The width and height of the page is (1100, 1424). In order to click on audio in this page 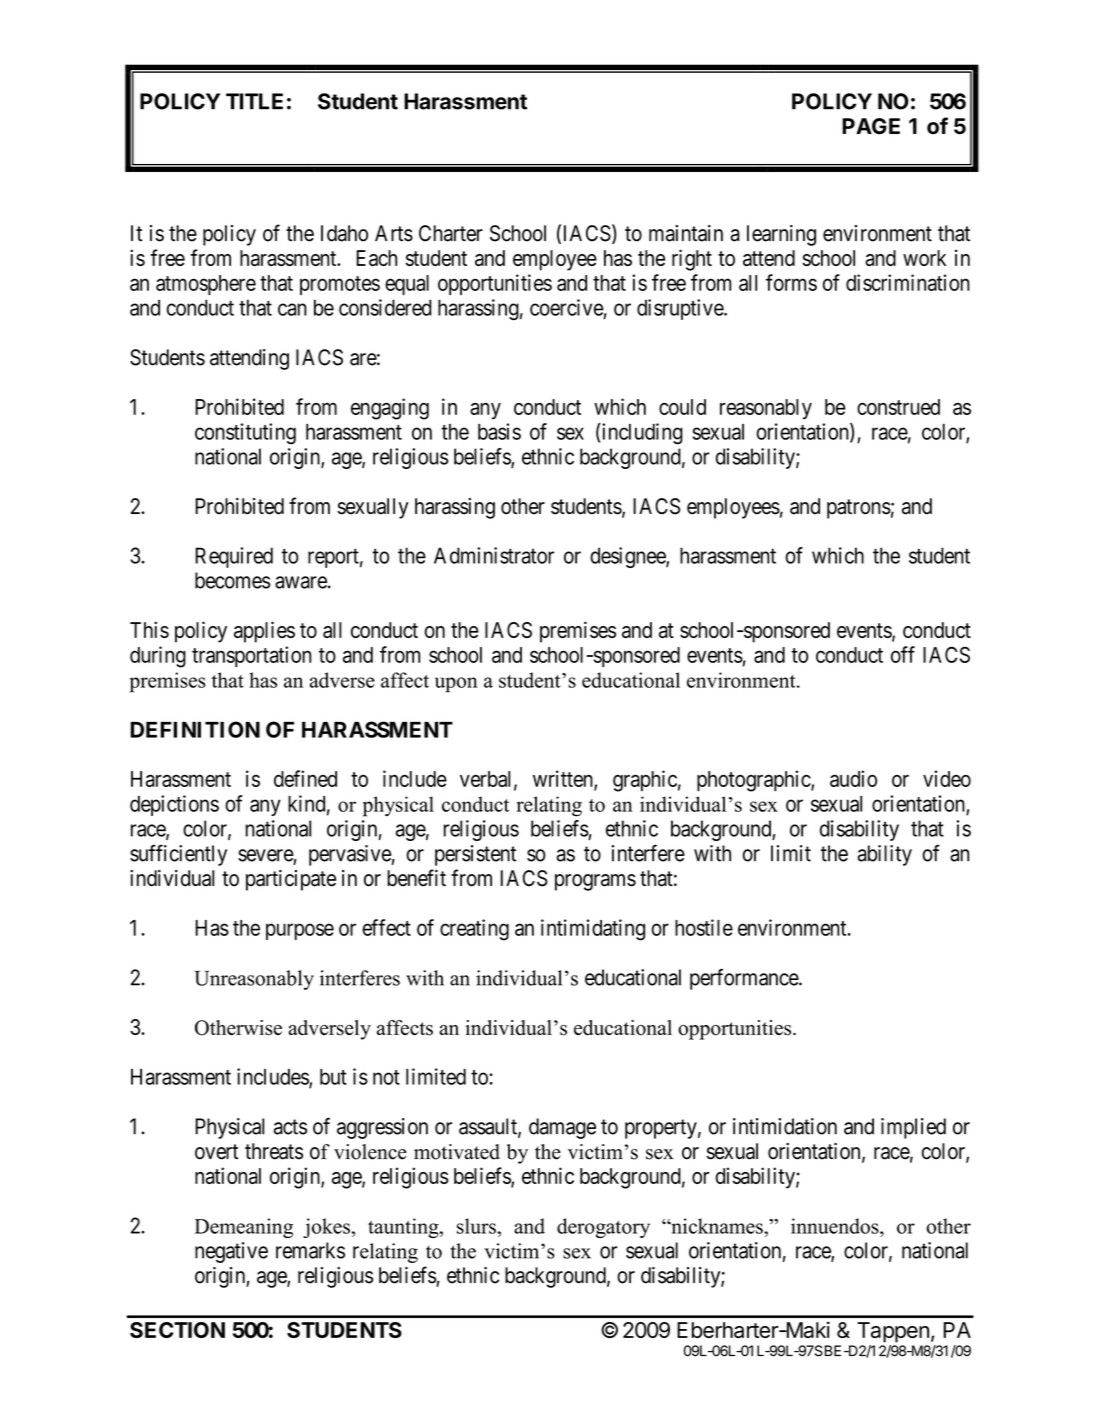, I will do `click(853, 778)`.
